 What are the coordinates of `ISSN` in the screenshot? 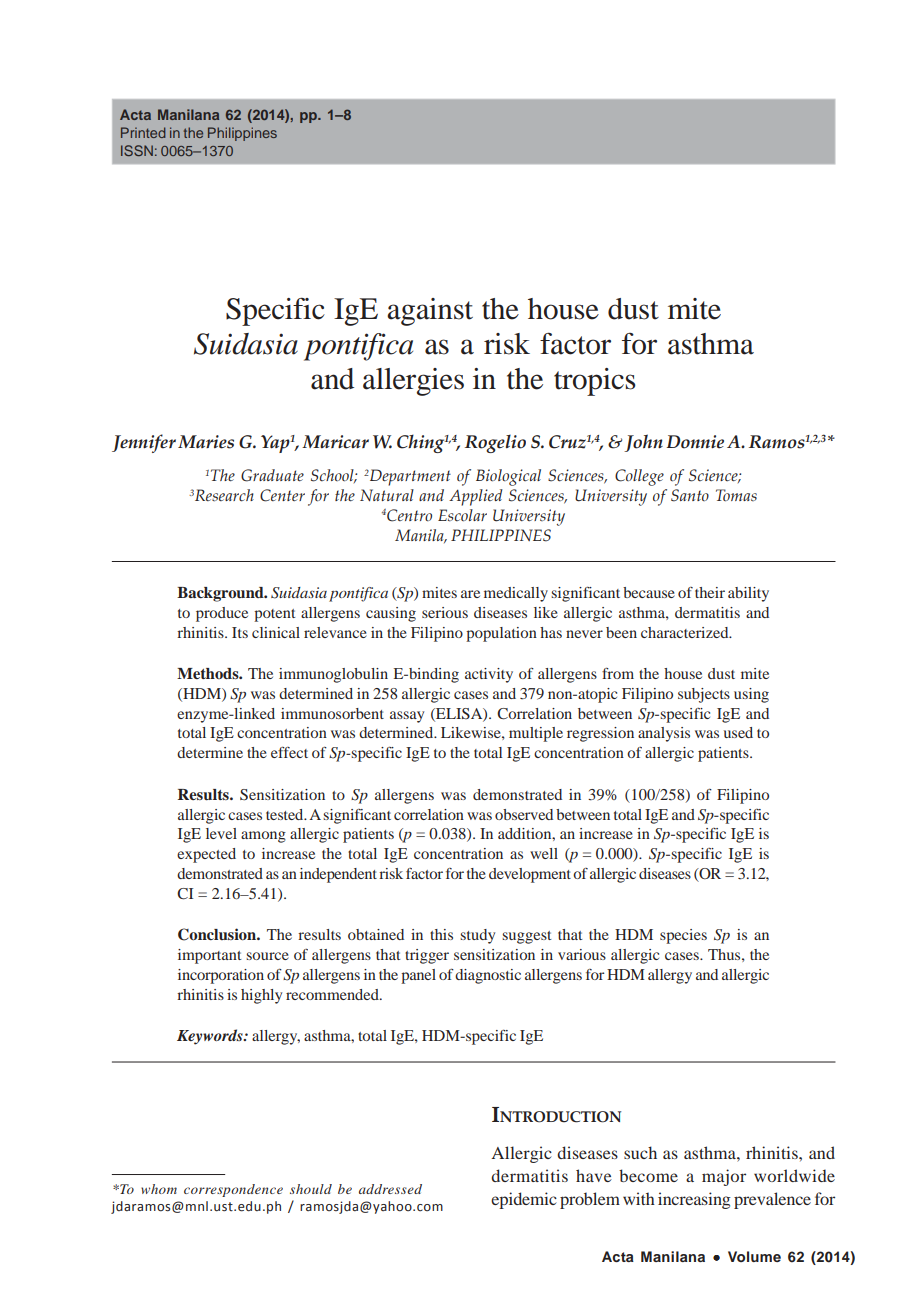 It's located at (137, 150).
